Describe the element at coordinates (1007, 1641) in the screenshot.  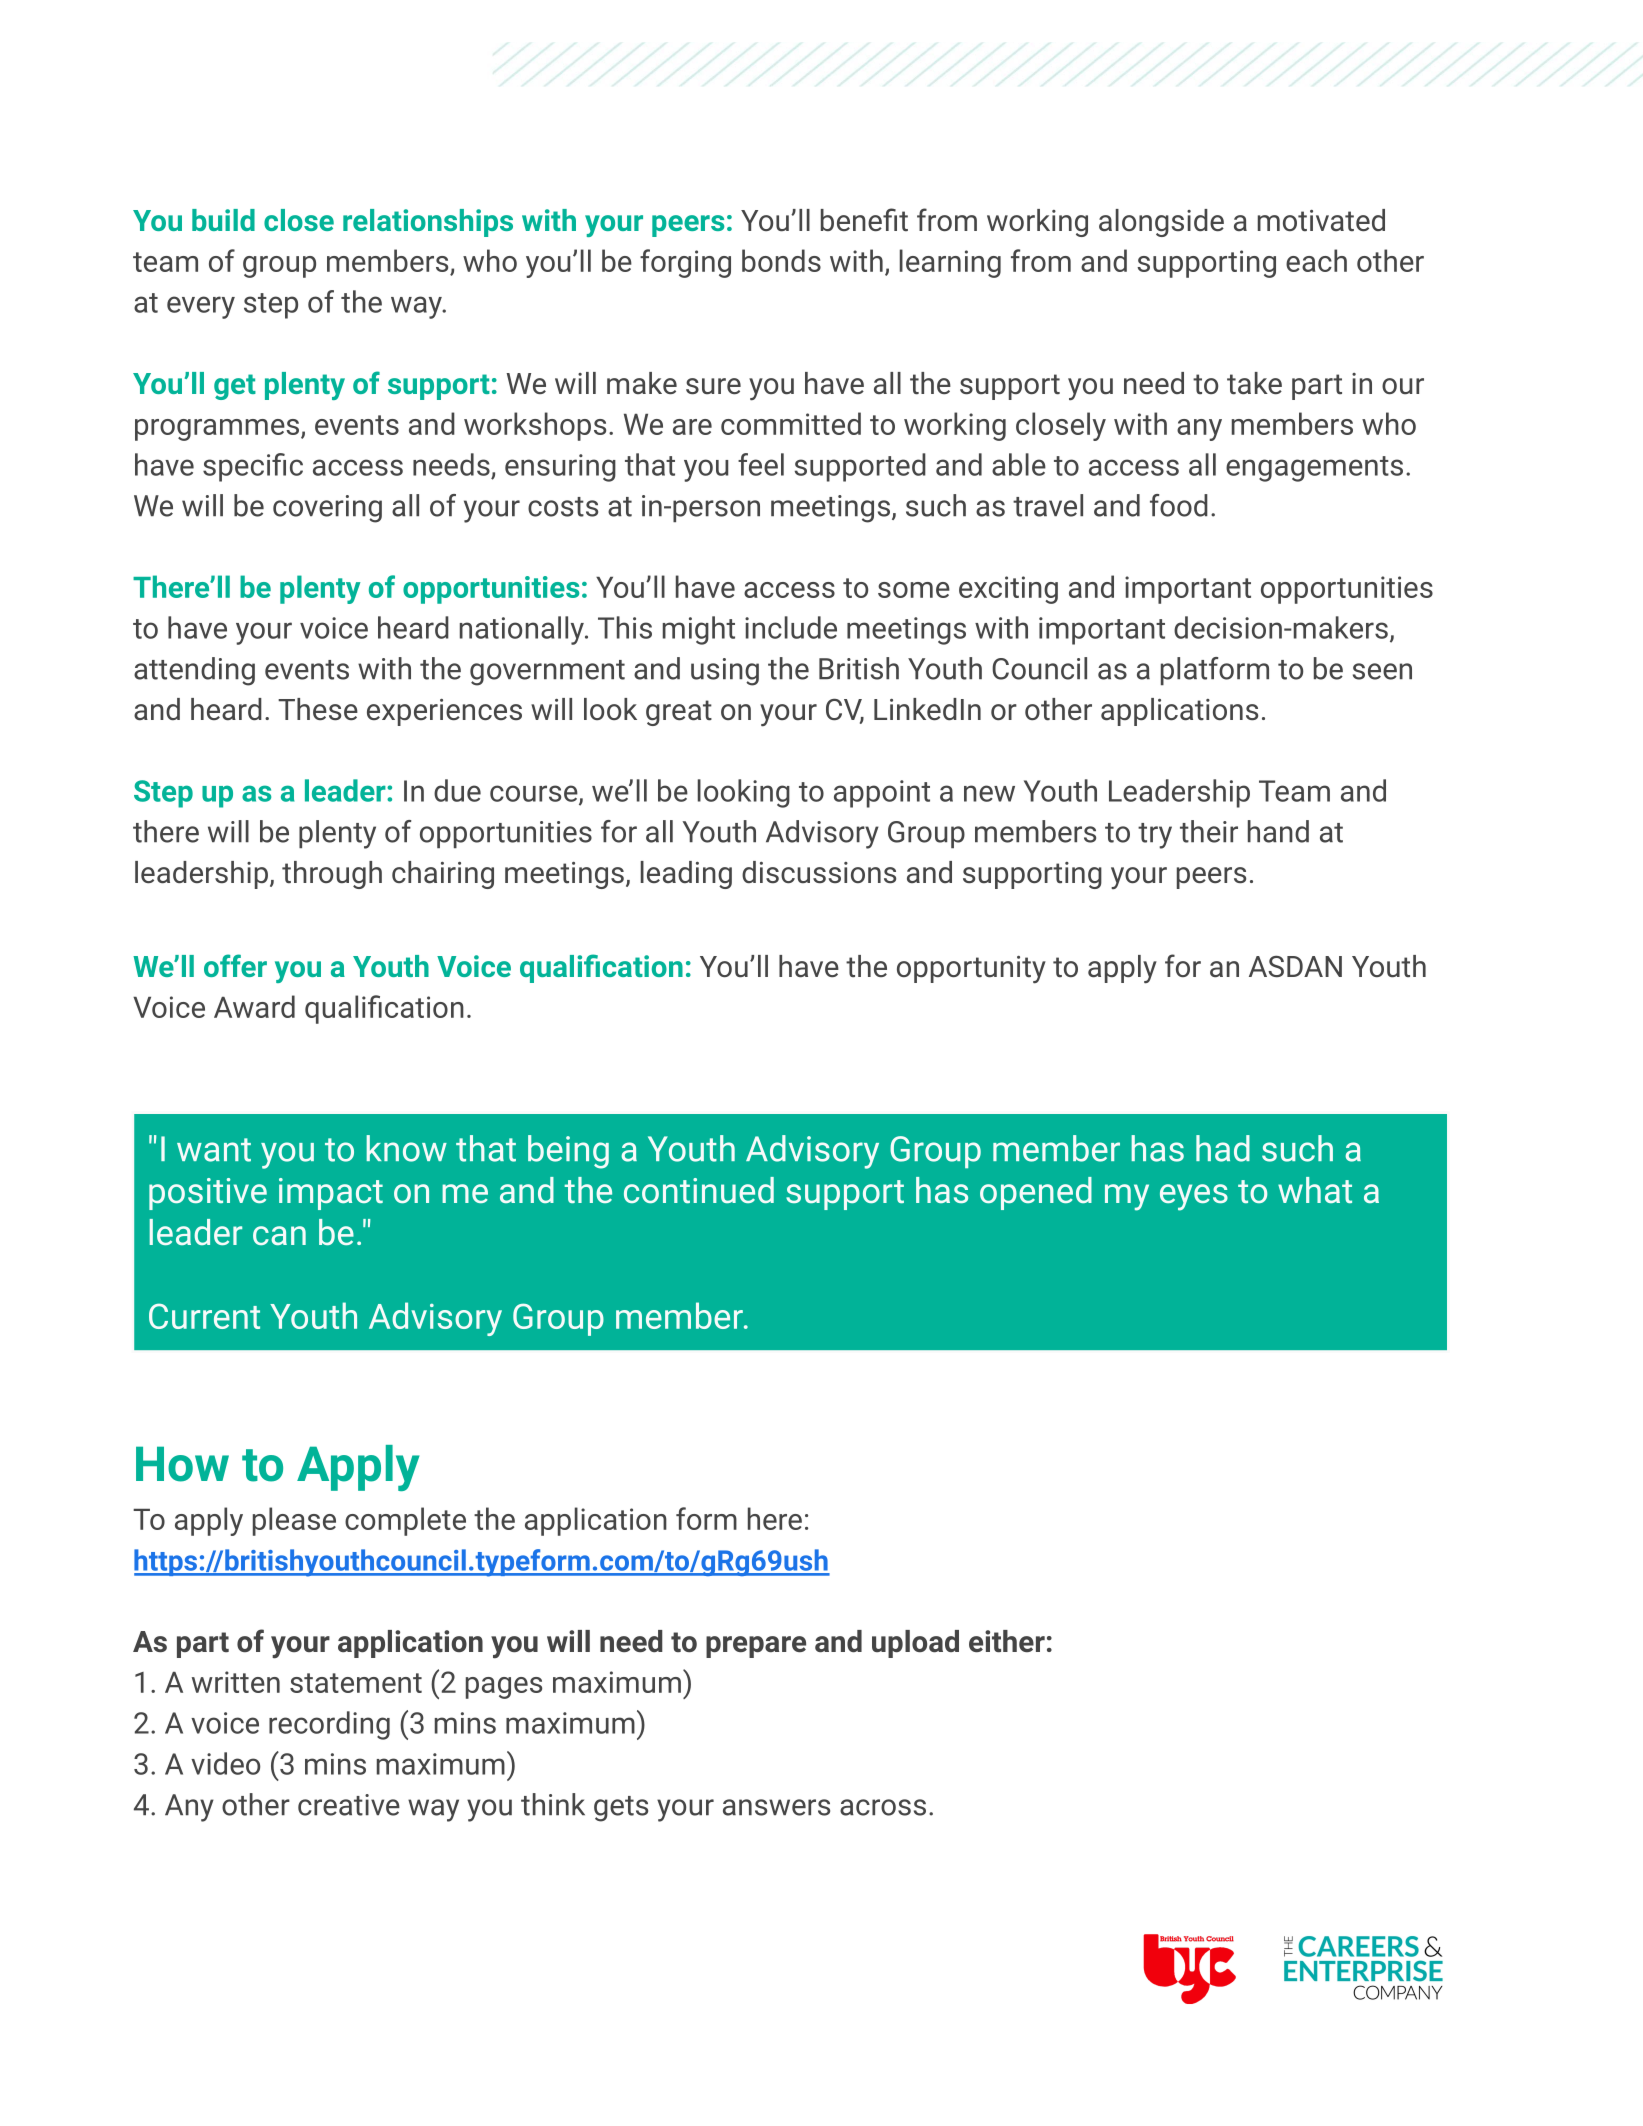
I see `either` at that location.
